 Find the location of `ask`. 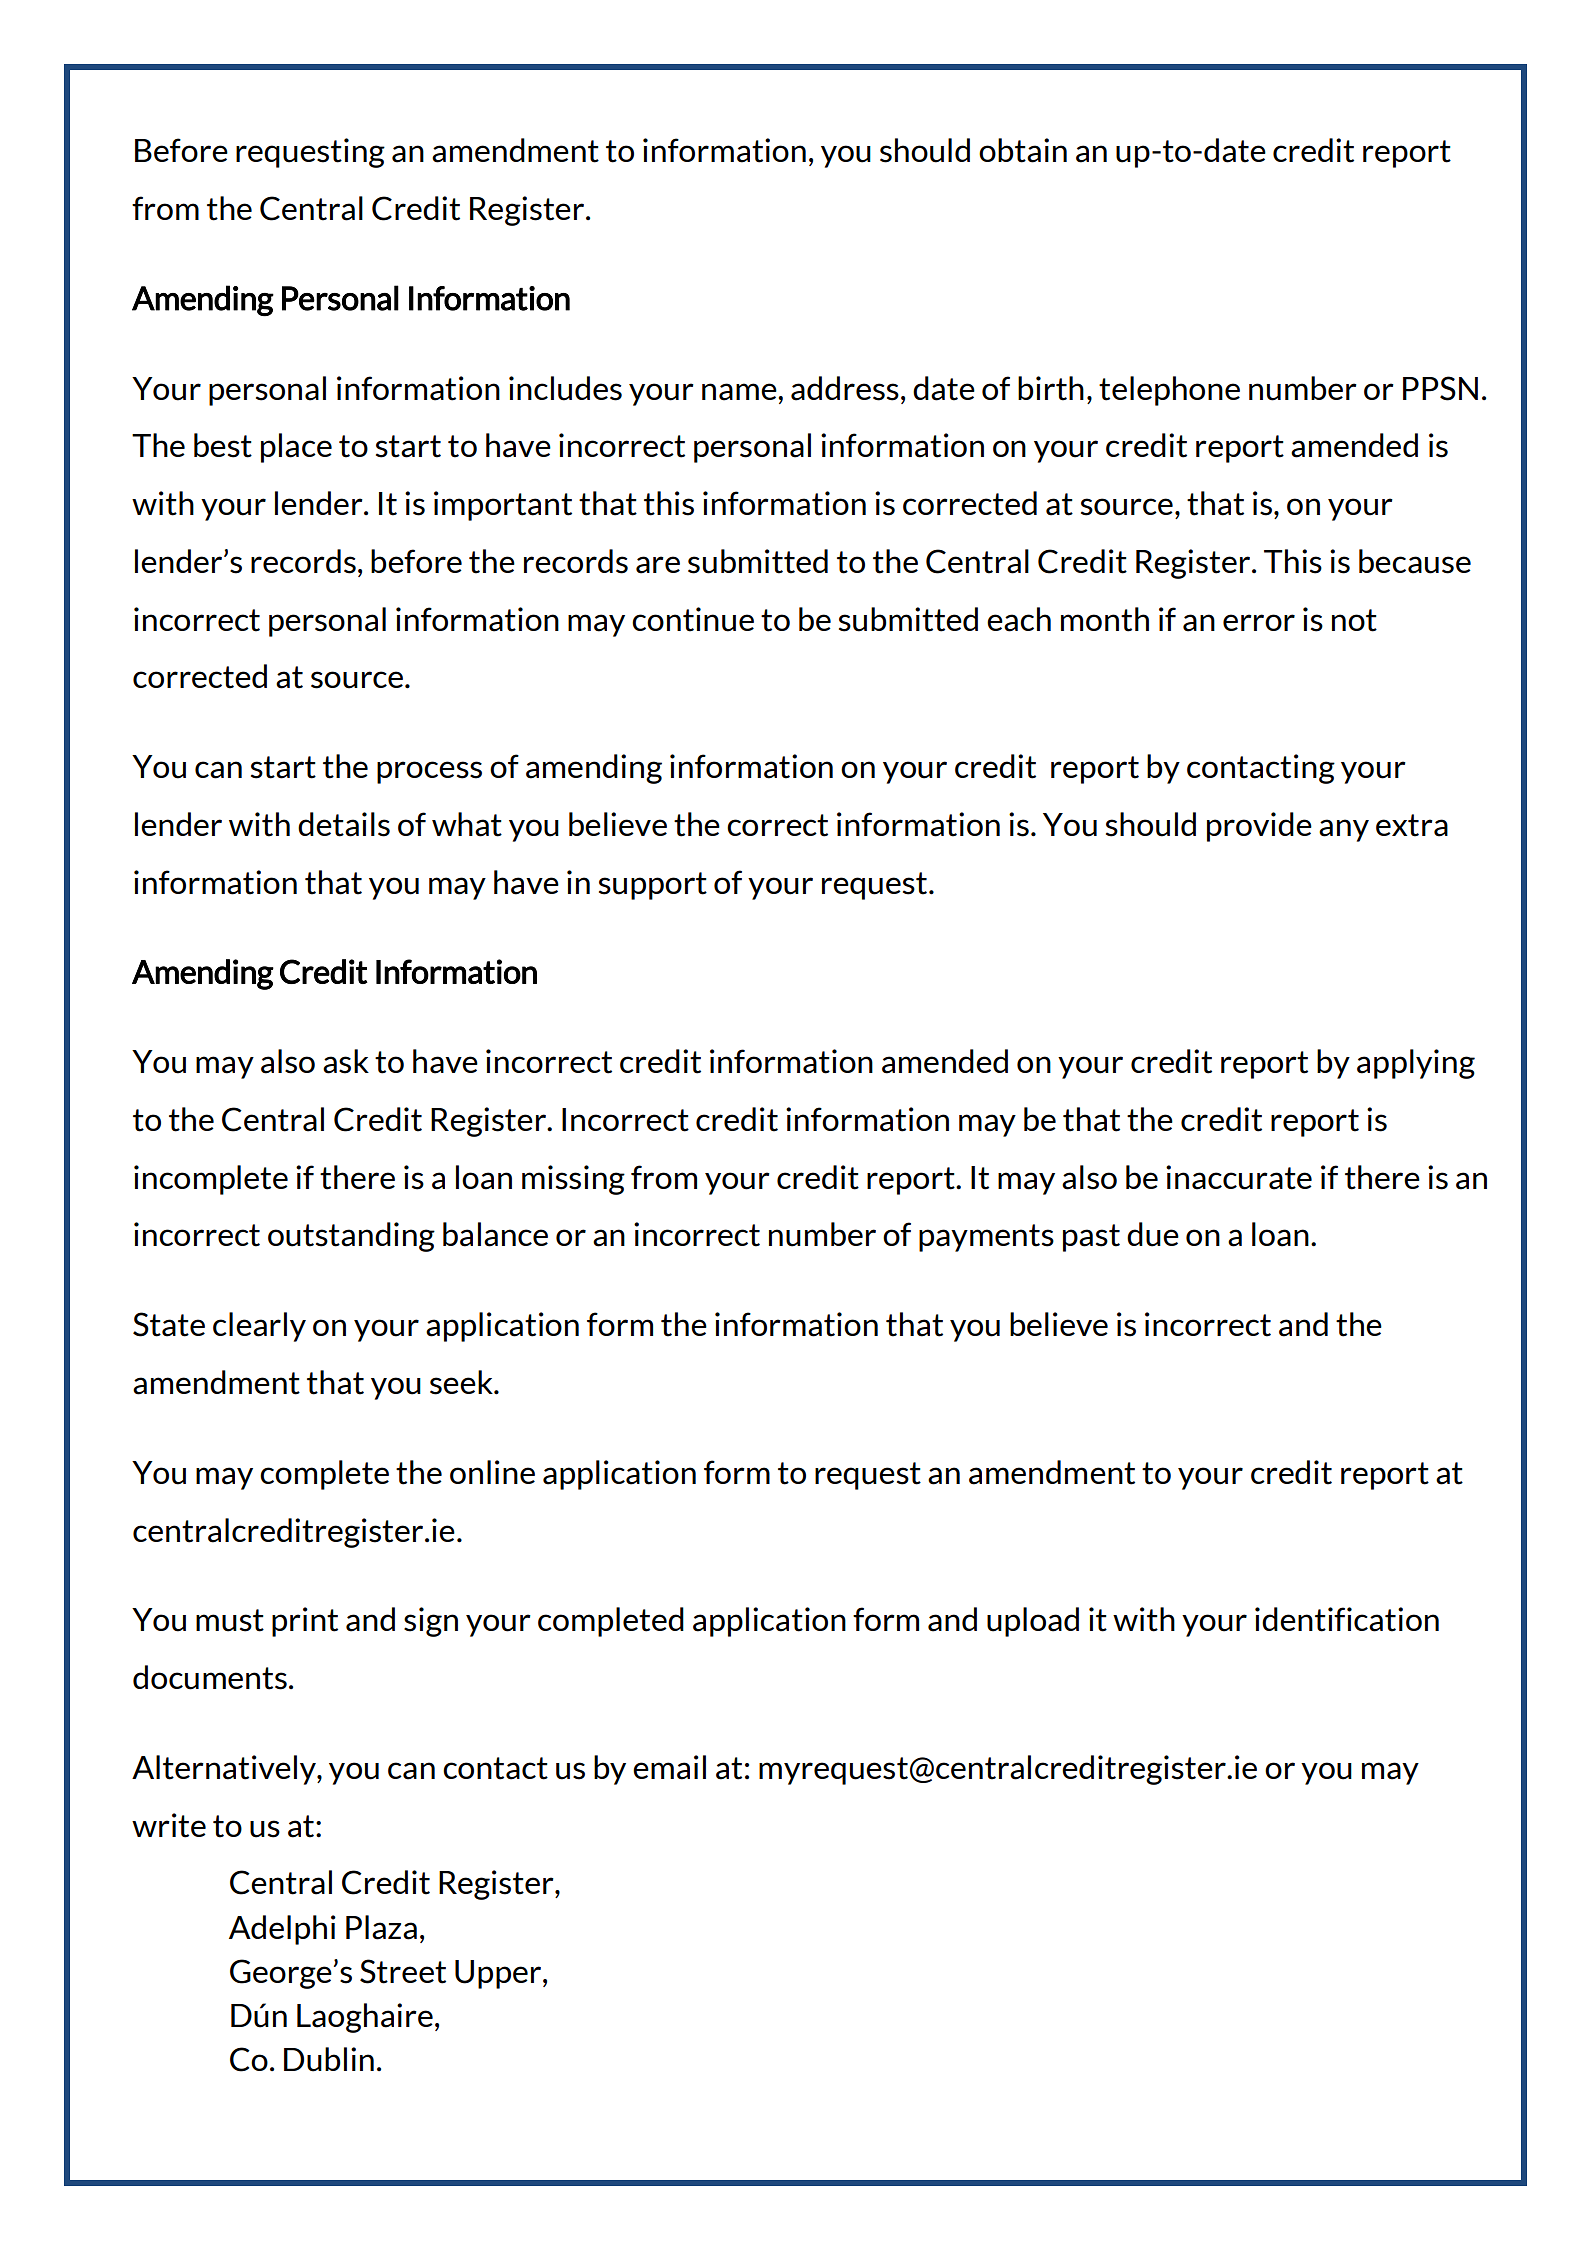

ask is located at coordinates (346, 1061).
